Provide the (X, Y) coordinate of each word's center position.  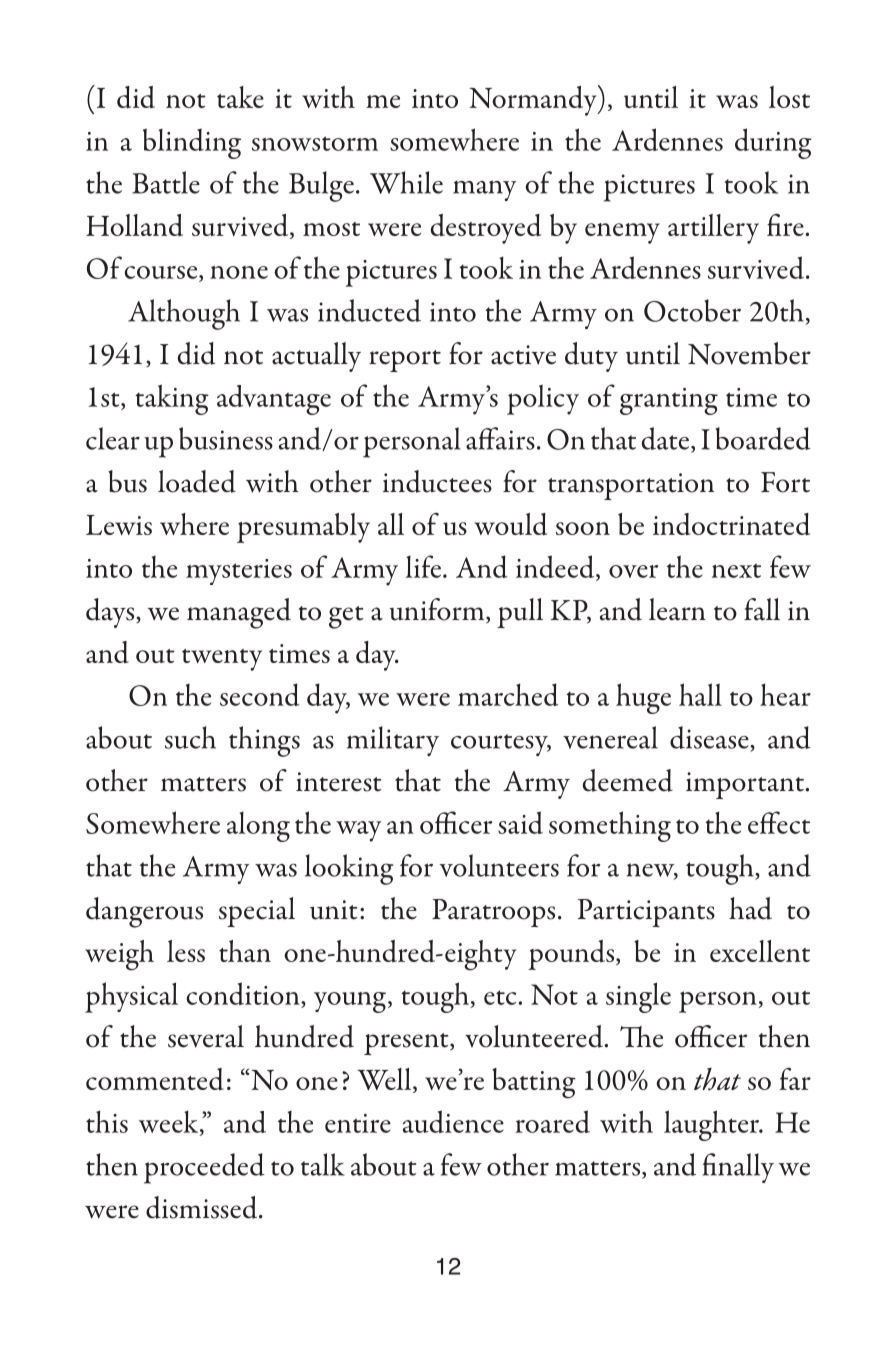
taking (172, 399)
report (405, 361)
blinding (192, 143)
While (406, 182)
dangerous (144, 912)
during (773, 143)
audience (453, 1121)
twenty (222, 660)
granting (669, 401)
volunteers (499, 865)
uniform (438, 610)
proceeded (204, 1168)
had (750, 908)
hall (700, 694)
